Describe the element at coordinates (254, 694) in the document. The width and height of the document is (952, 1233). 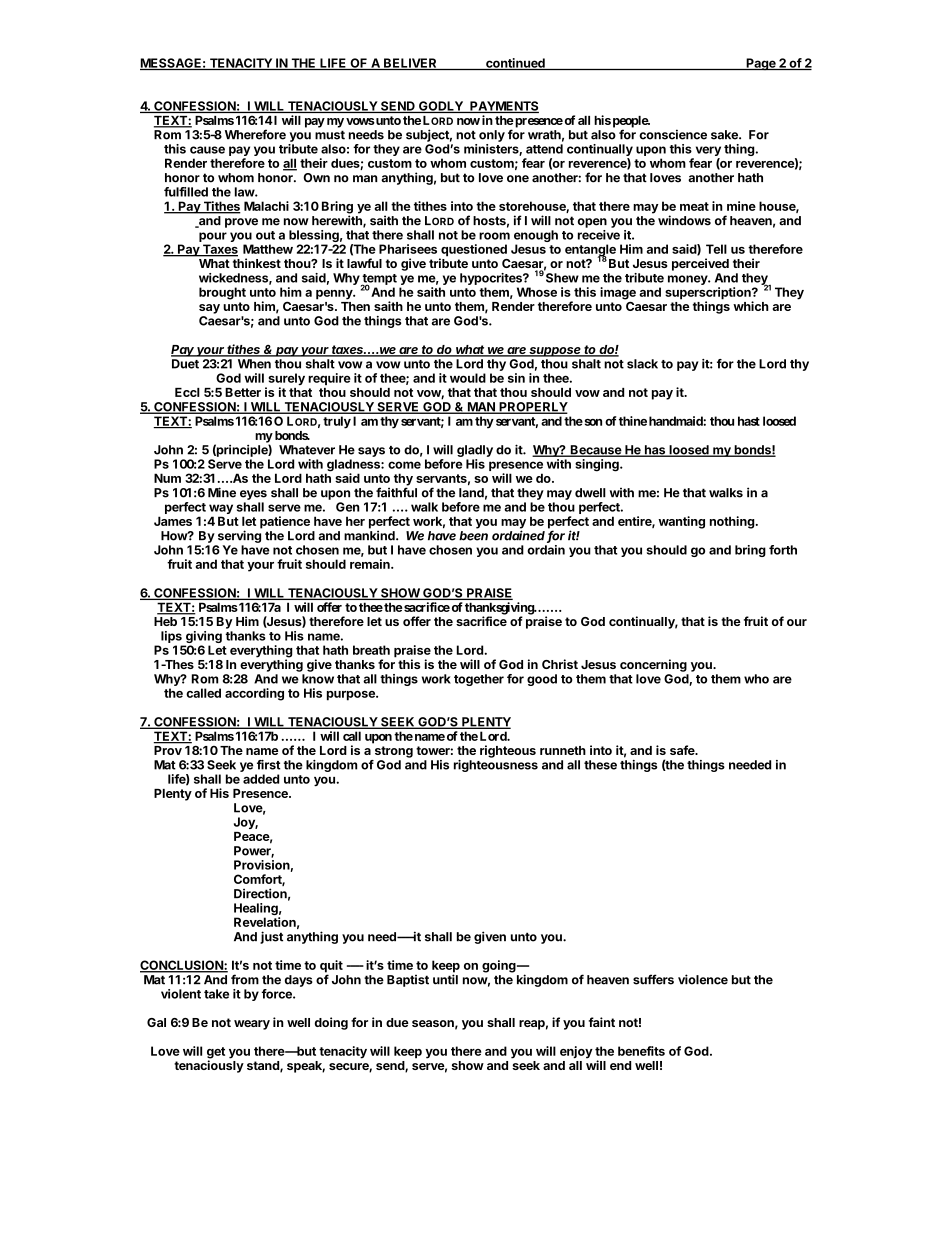
I see `according` at that location.
